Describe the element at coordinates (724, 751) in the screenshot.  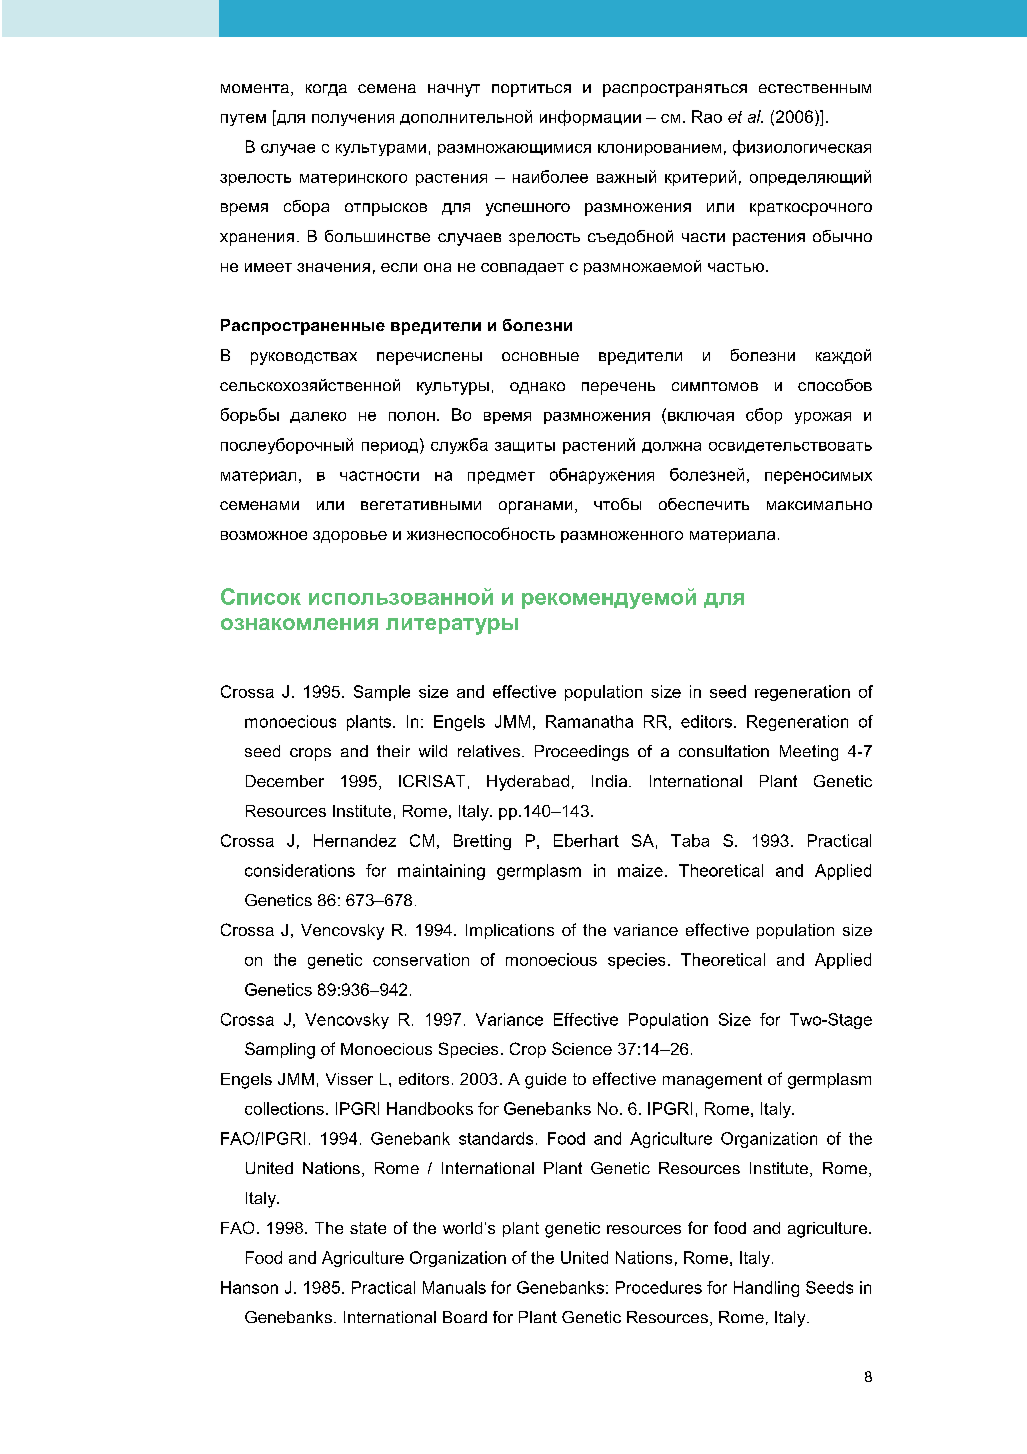
I see `consultation` at that location.
